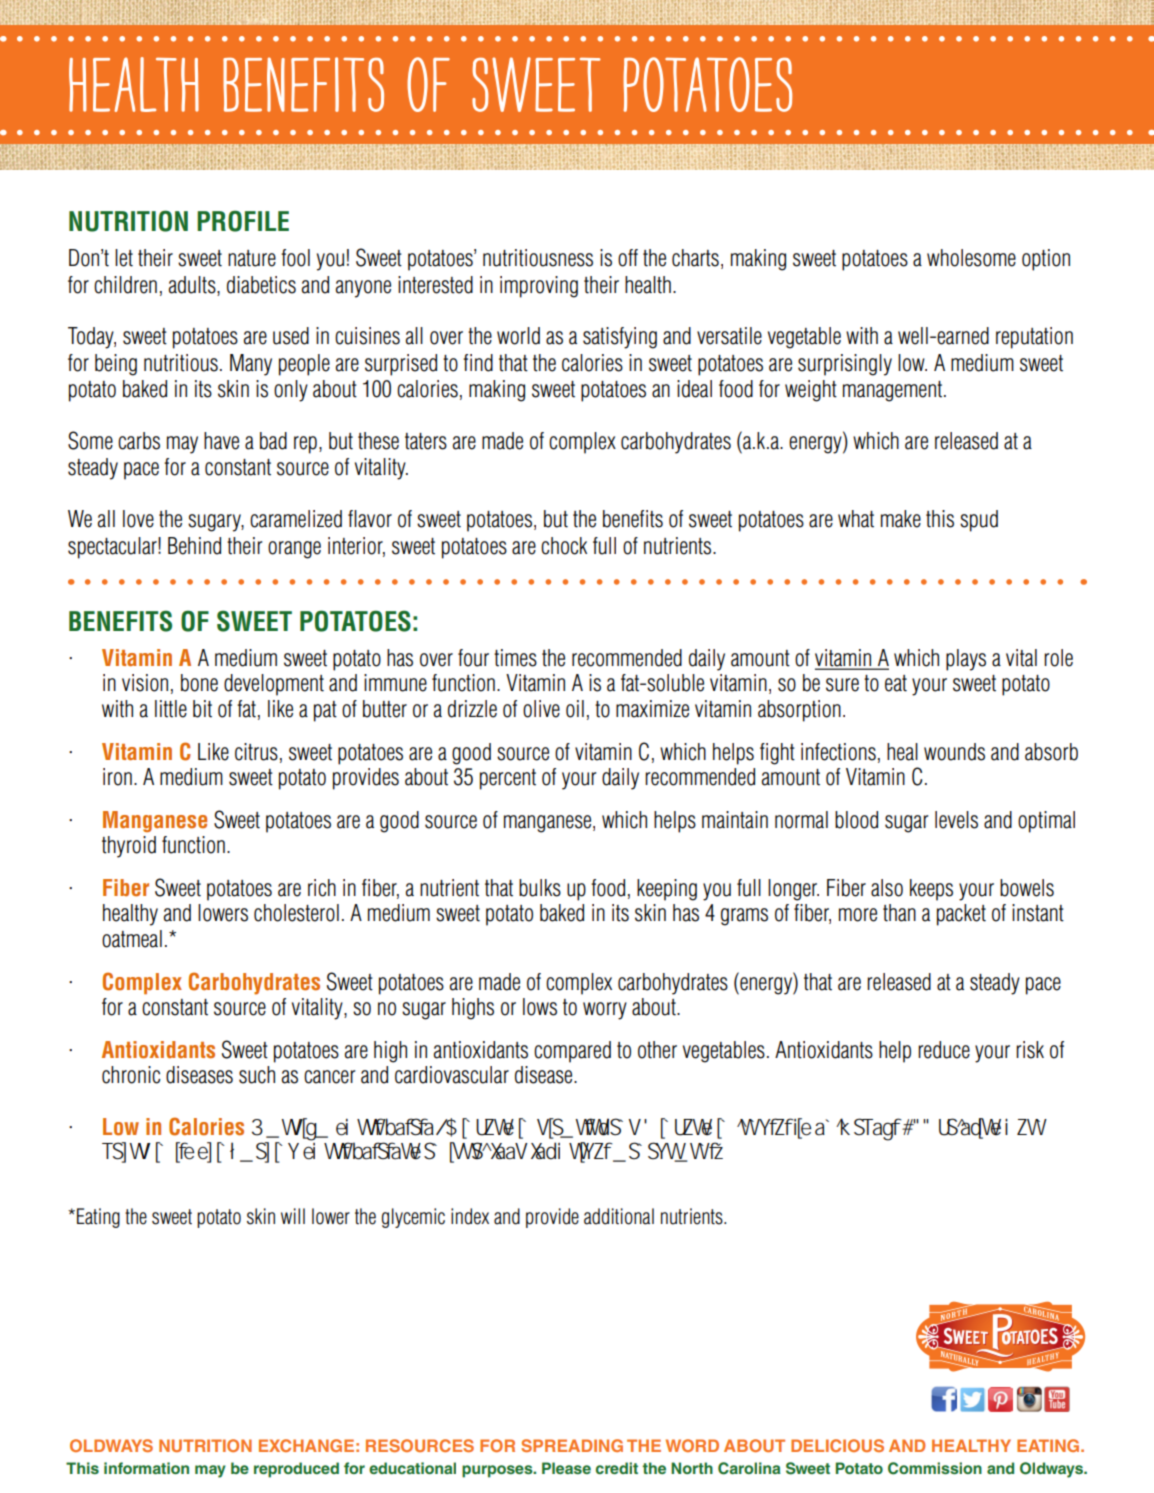  I want to click on spud, so click(979, 521).
